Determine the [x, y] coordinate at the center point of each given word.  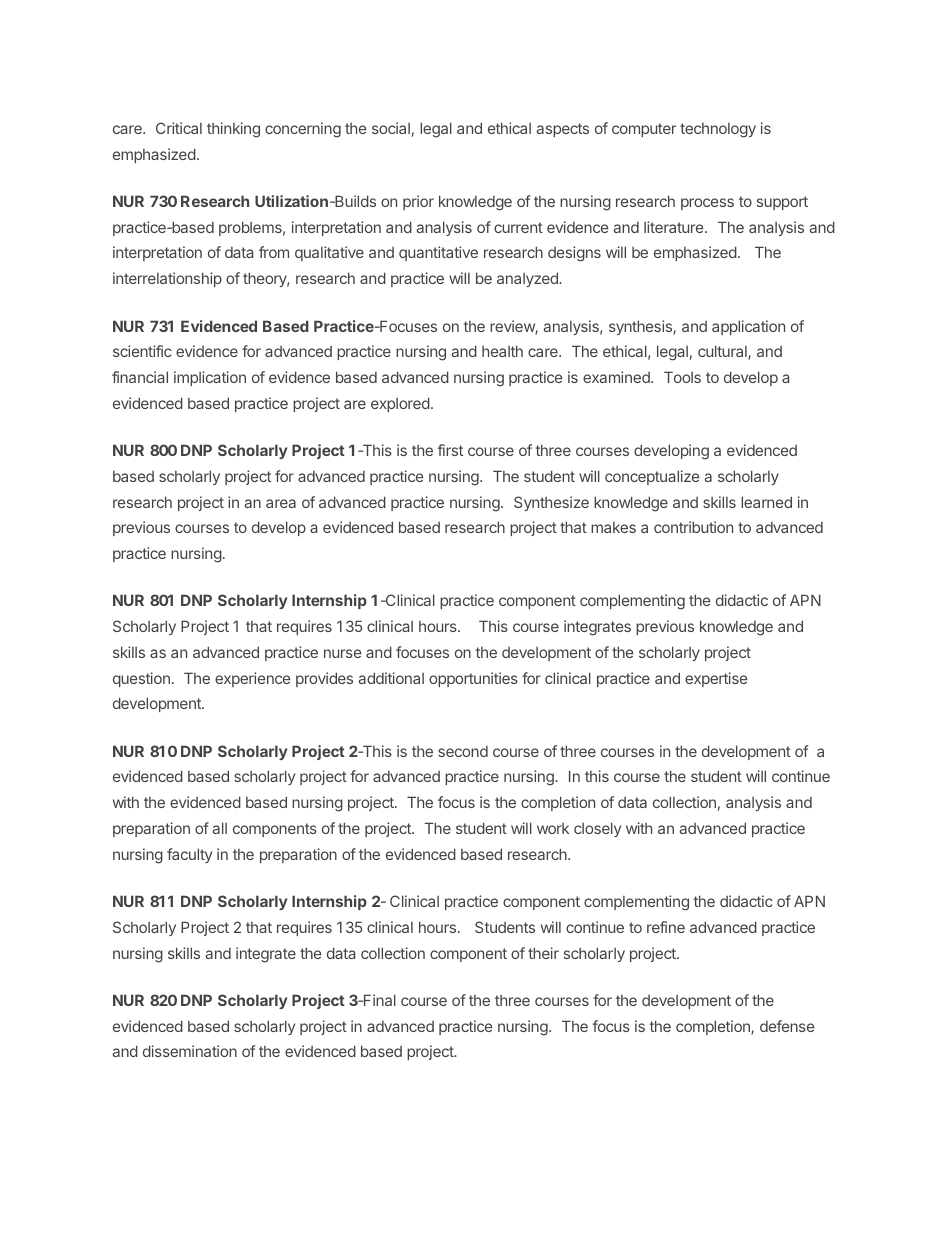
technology [718, 130]
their [543, 953]
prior [418, 202]
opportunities [473, 679]
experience [252, 679]
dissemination [190, 1051]
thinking [233, 130]
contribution [693, 527]
